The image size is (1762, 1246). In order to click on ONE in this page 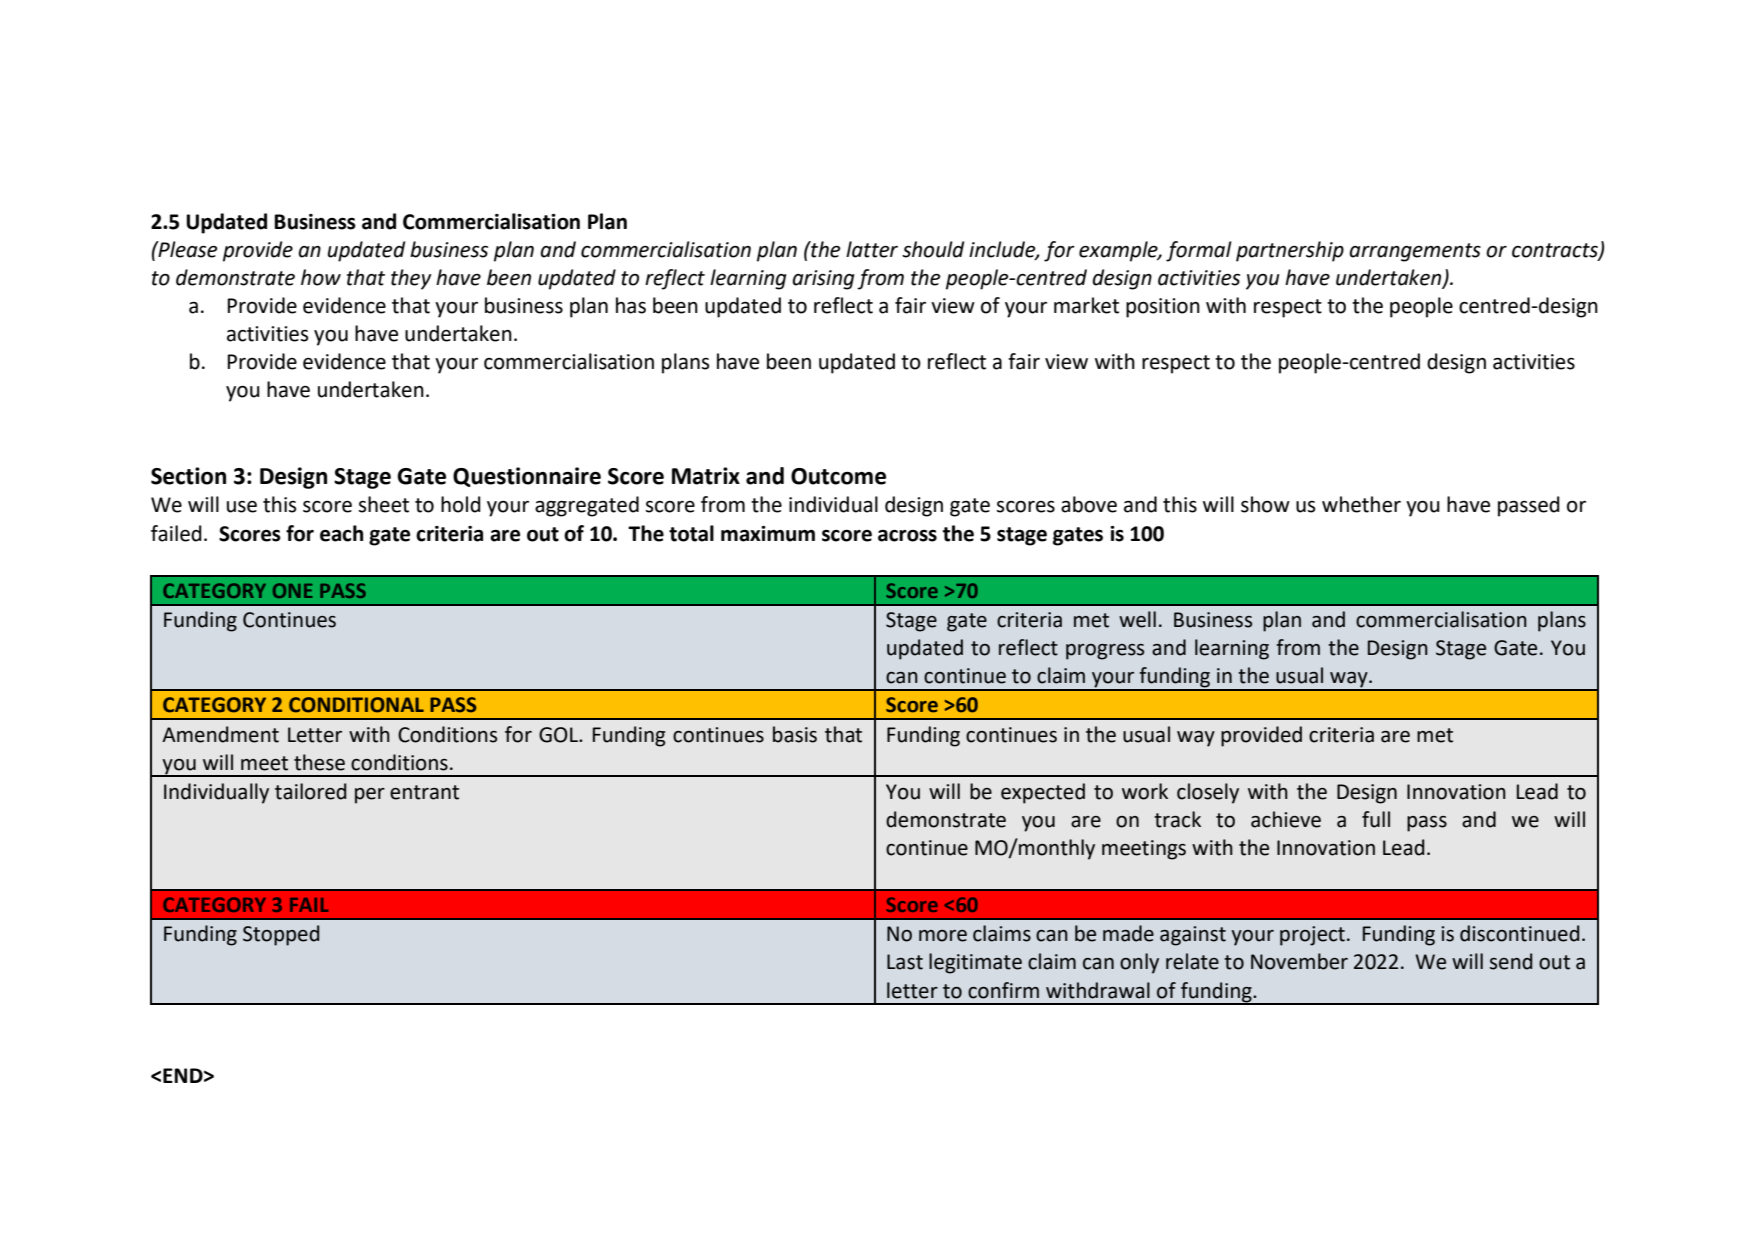, I will do `click(293, 590)`.
